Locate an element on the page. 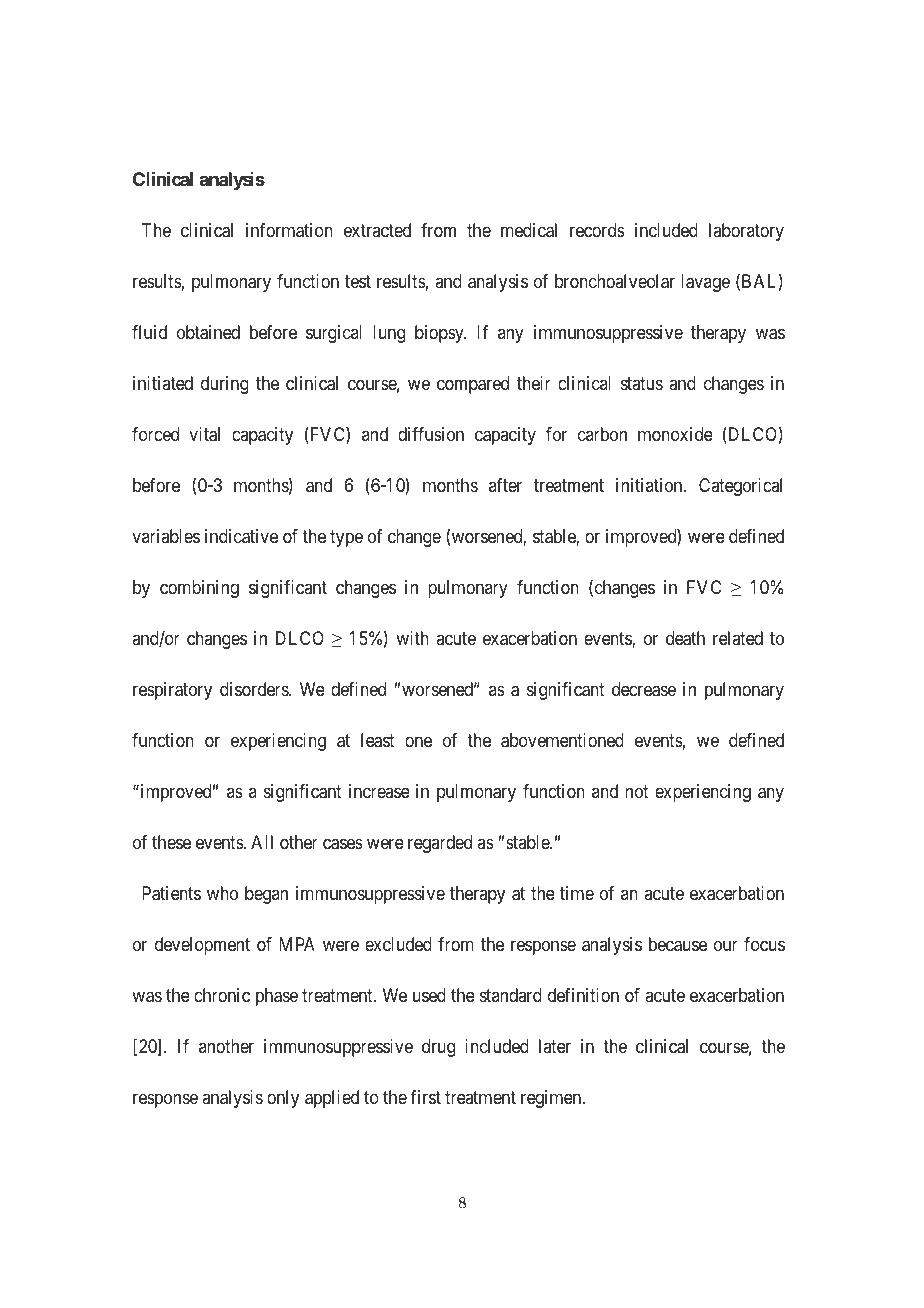  with is located at coordinates (412, 638).
